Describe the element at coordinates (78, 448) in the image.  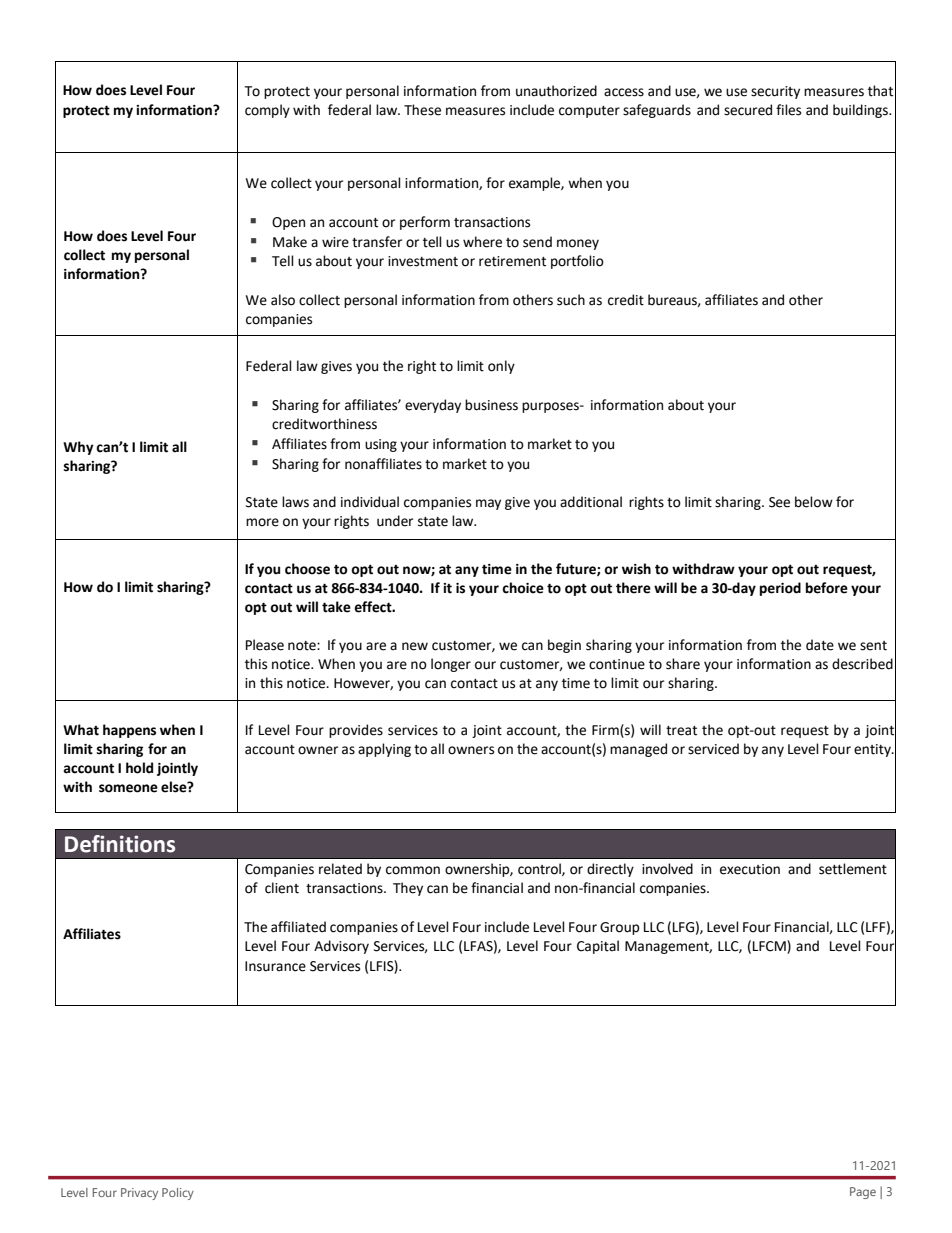
I see `Why` at that location.
